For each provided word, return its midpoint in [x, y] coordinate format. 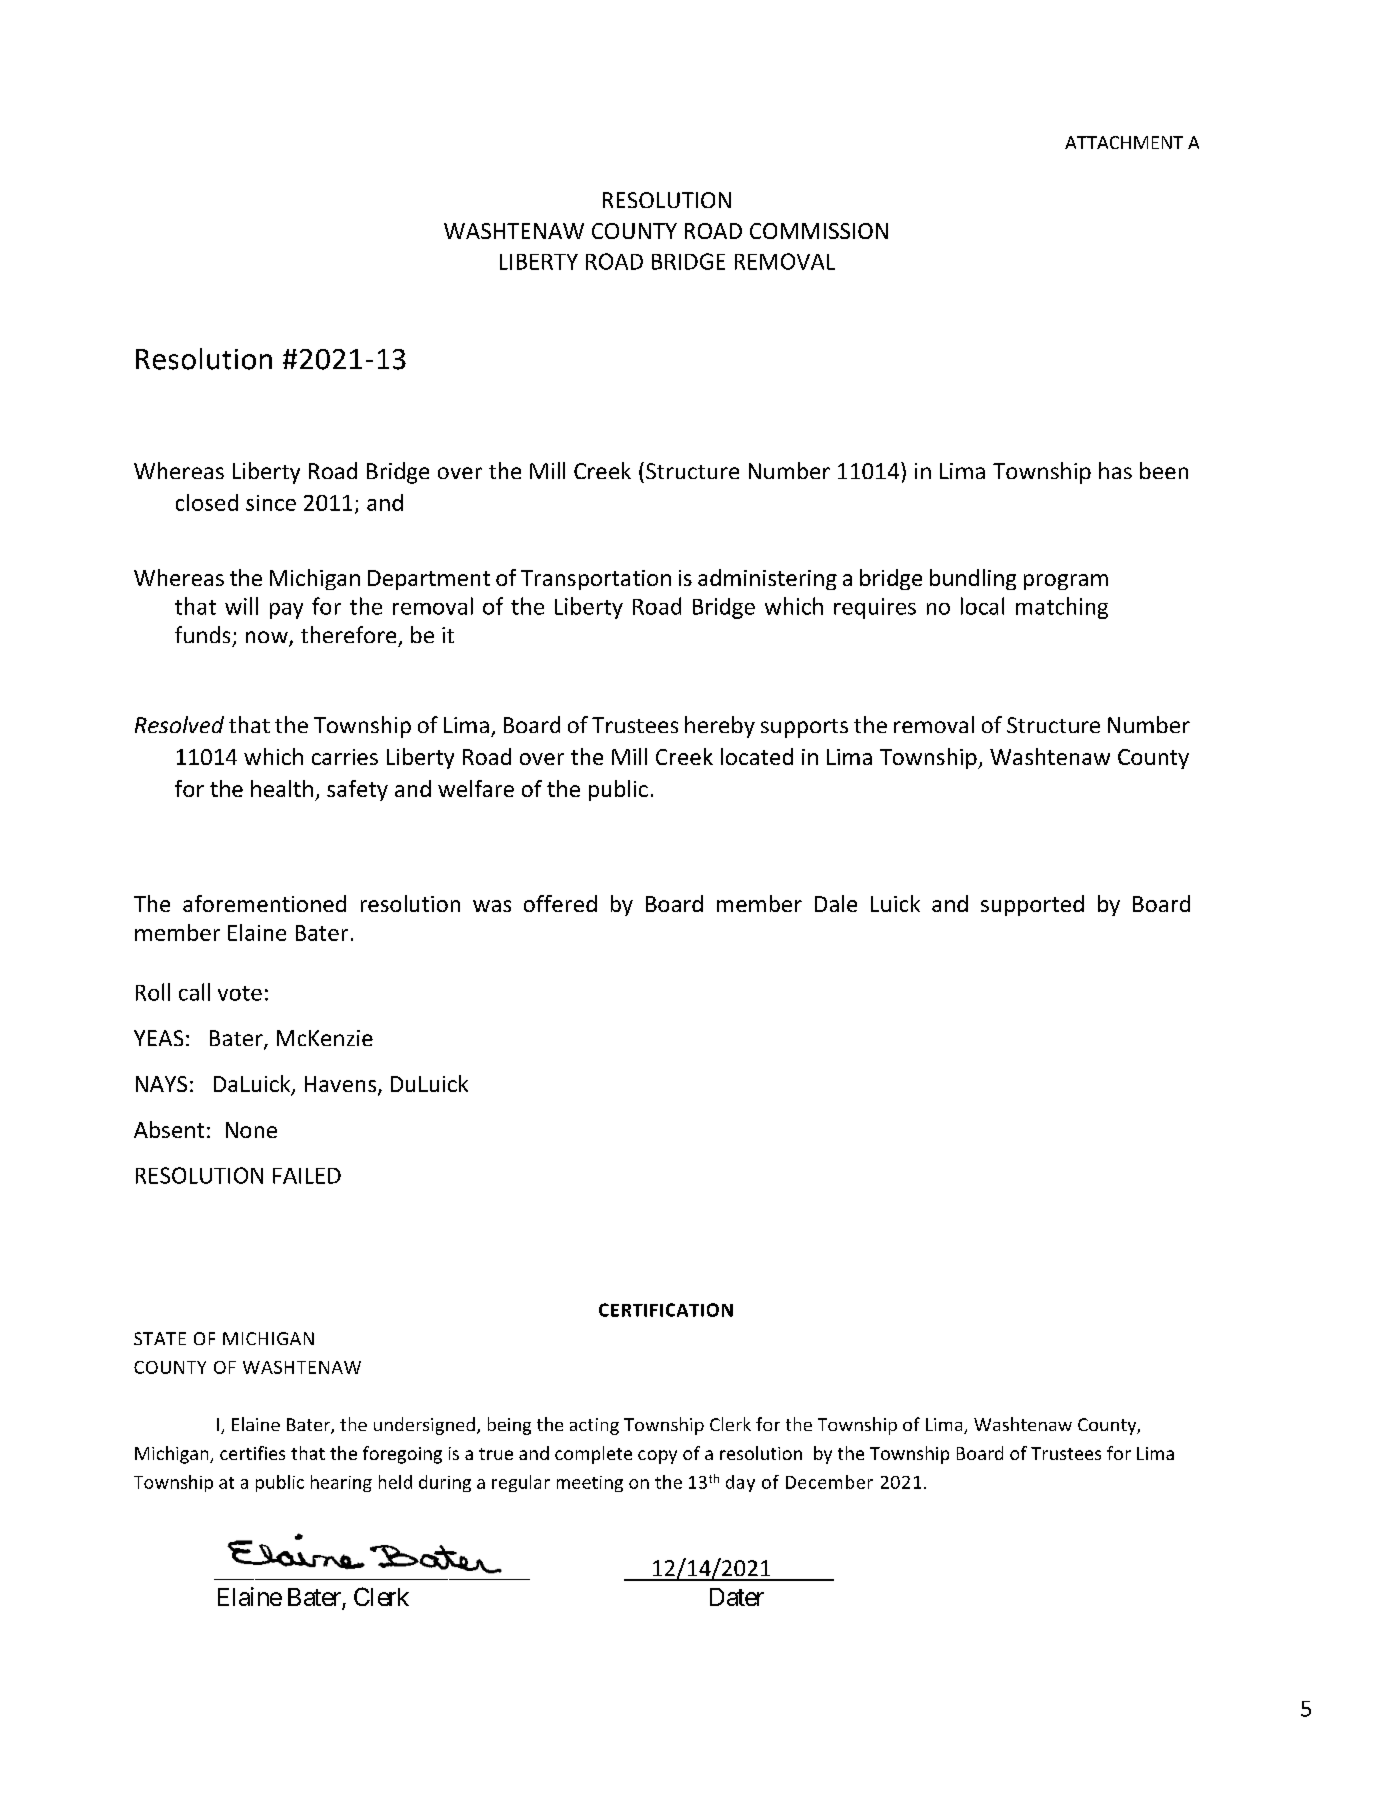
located [757, 756]
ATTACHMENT [1124, 142]
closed [207, 502]
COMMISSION [819, 231]
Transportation [596, 580]
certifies [252, 1453]
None [251, 1130]
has [1115, 470]
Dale [836, 903]
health [282, 788]
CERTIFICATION [666, 1310]
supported [1032, 905]
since [271, 503]
